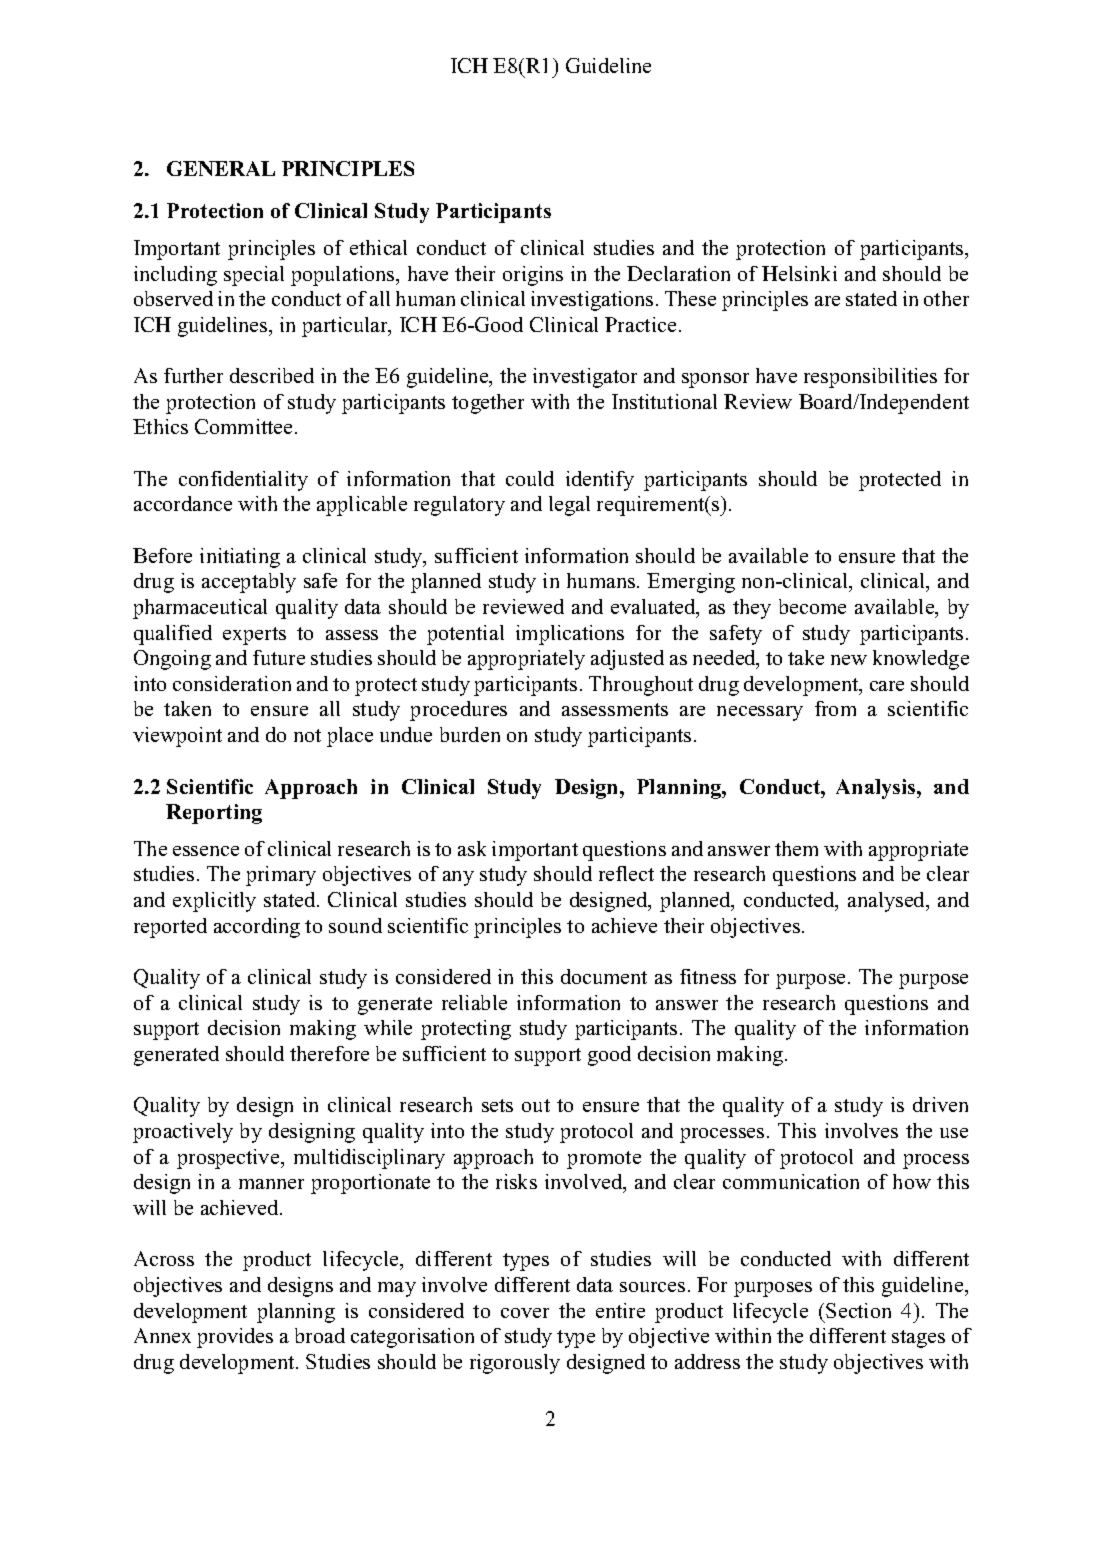 This document has width=1103, height=1561. What do you see at coordinates (799, 273) in the document?
I see `Helsinki` at bounding box center [799, 273].
